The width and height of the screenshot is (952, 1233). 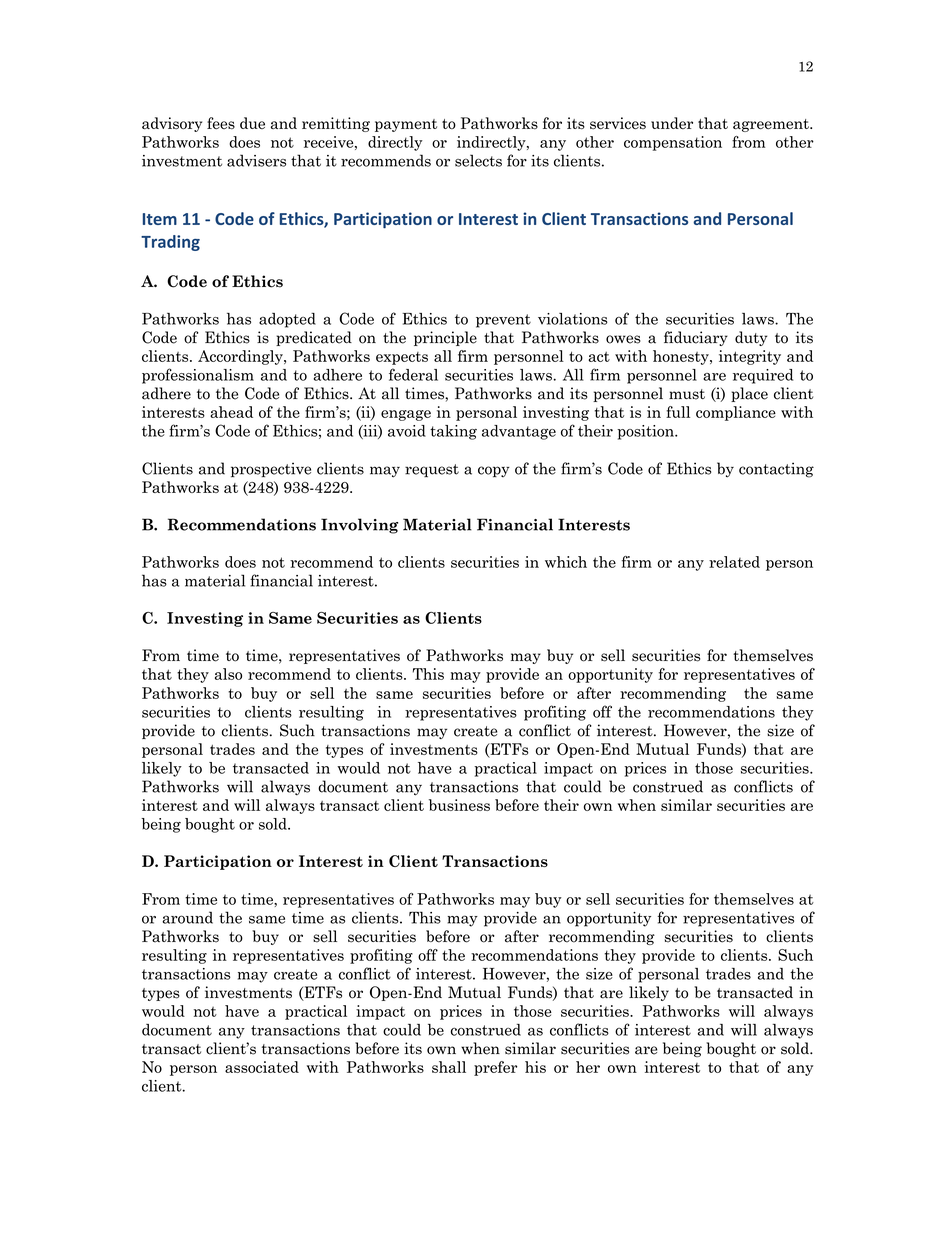 I want to click on selects, so click(x=478, y=160).
